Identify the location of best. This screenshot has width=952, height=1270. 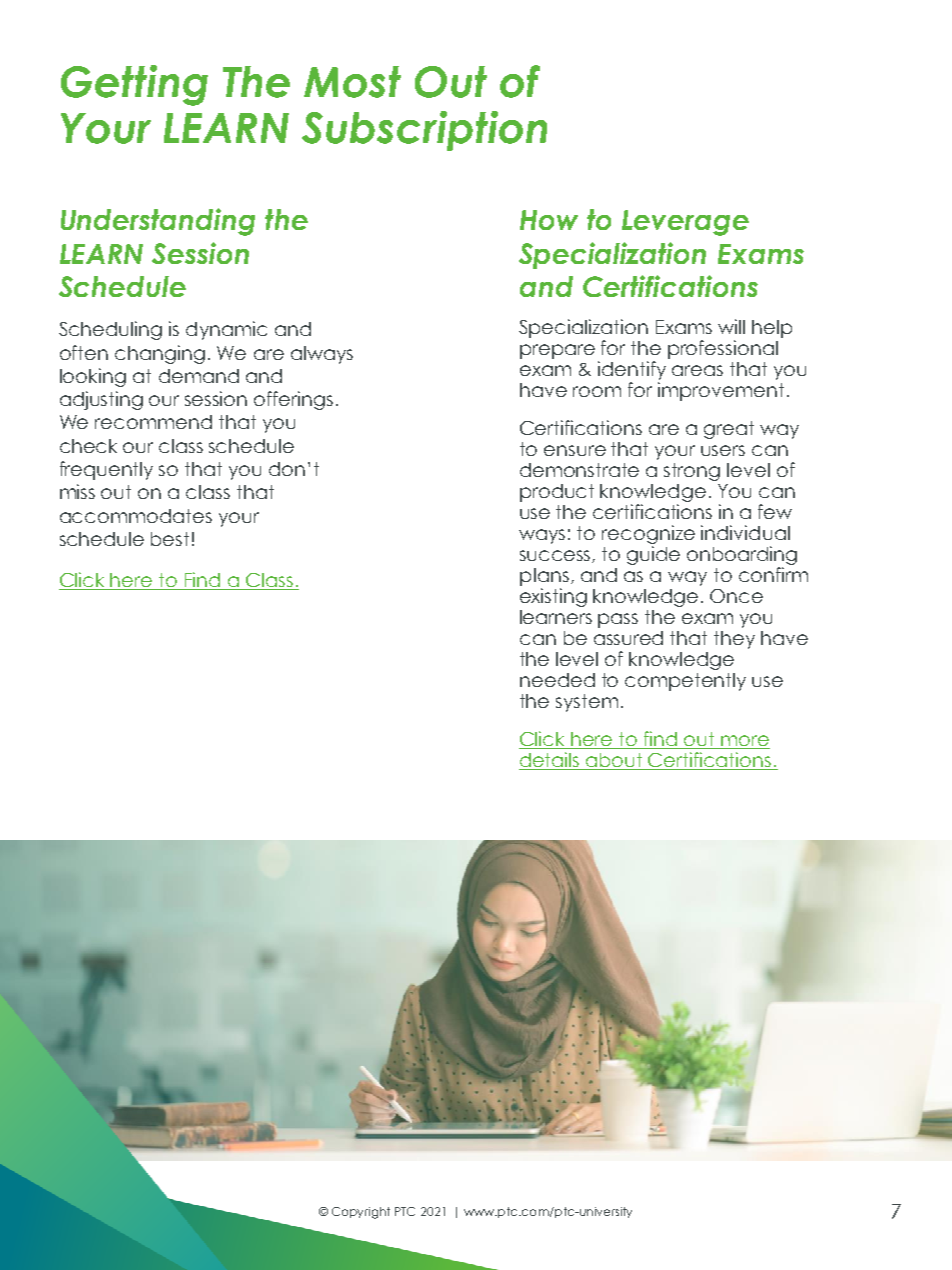
(170, 539).
